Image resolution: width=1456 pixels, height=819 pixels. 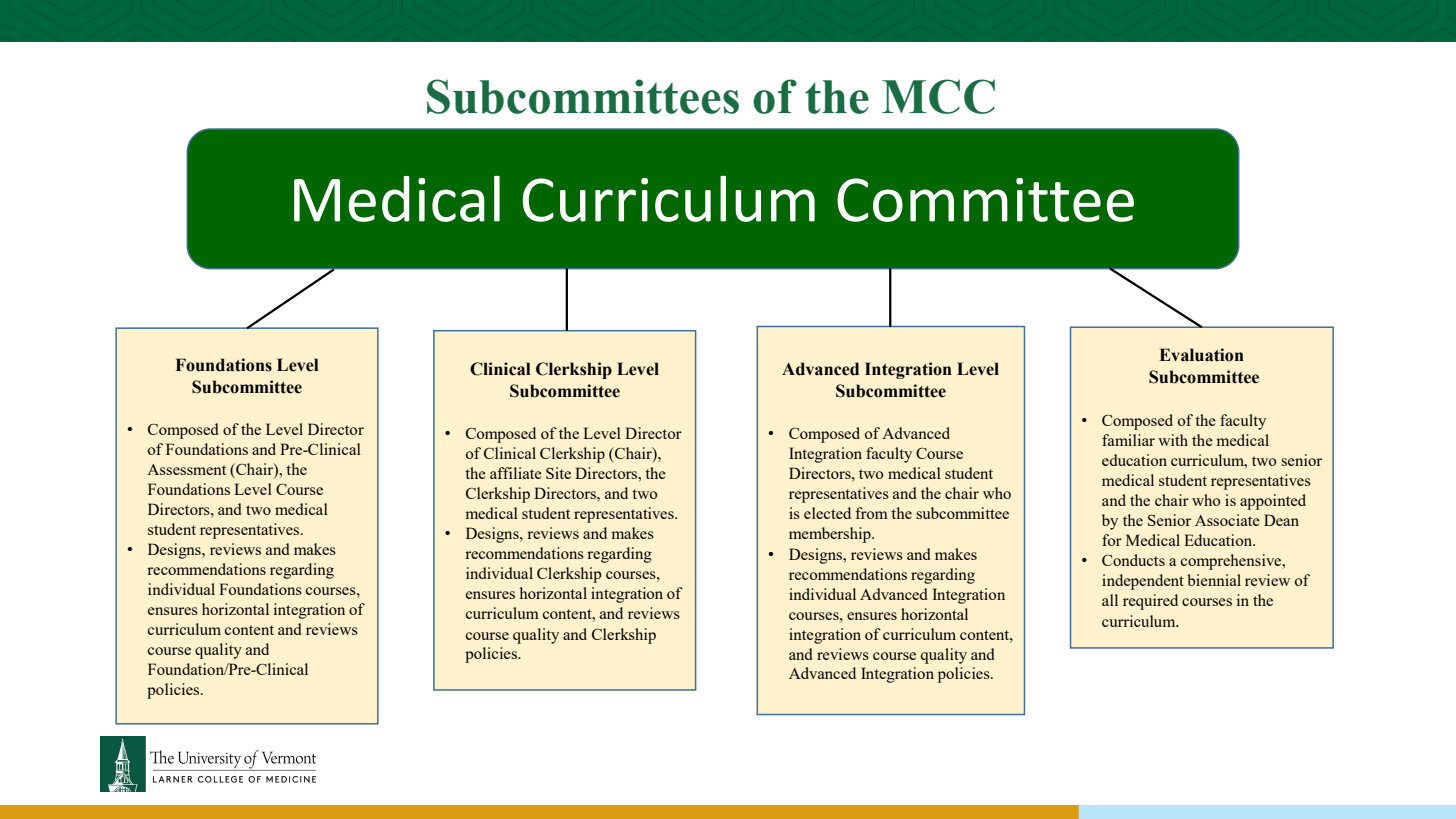 What do you see at coordinates (938, 96) in the screenshot?
I see `MCC` at bounding box center [938, 96].
